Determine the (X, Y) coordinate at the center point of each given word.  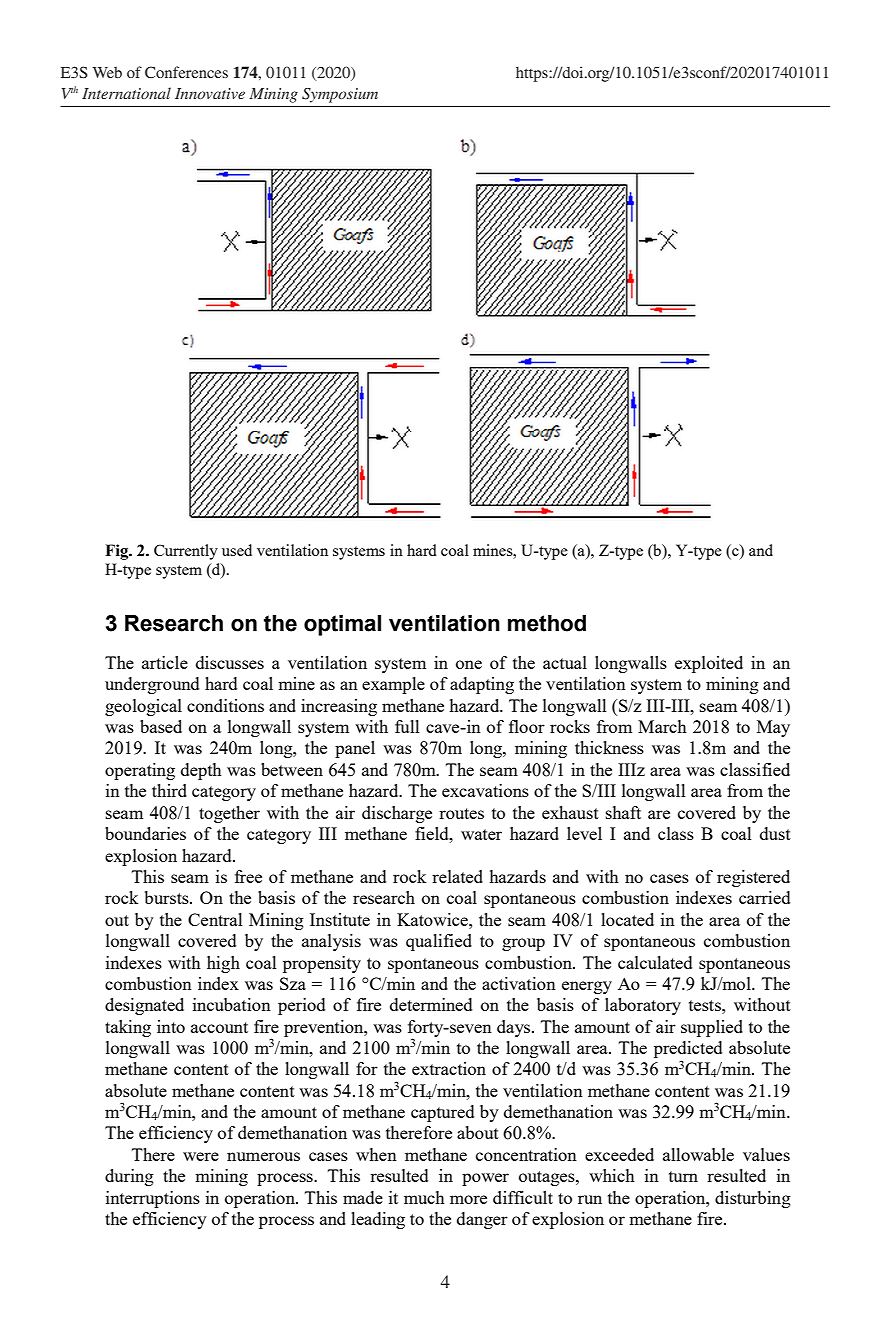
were (201, 1156)
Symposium (340, 95)
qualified (439, 942)
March (662, 726)
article (165, 662)
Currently (186, 552)
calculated (655, 962)
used (237, 550)
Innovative (210, 93)
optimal (342, 625)
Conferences (186, 72)
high (223, 964)
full (407, 726)
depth (201, 771)
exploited (709, 664)
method (547, 623)
